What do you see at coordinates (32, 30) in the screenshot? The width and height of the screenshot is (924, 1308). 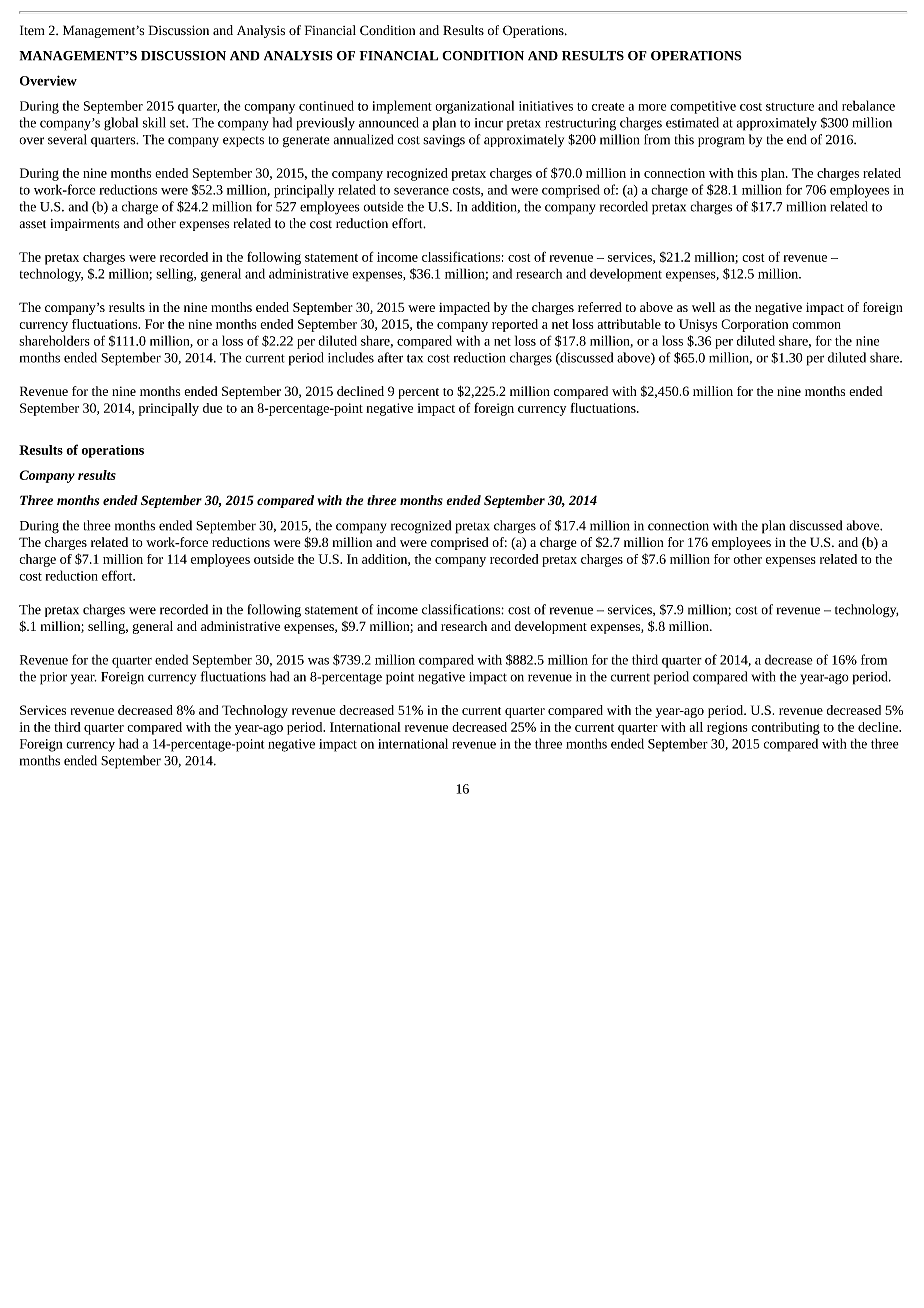 I see `Item` at bounding box center [32, 30].
